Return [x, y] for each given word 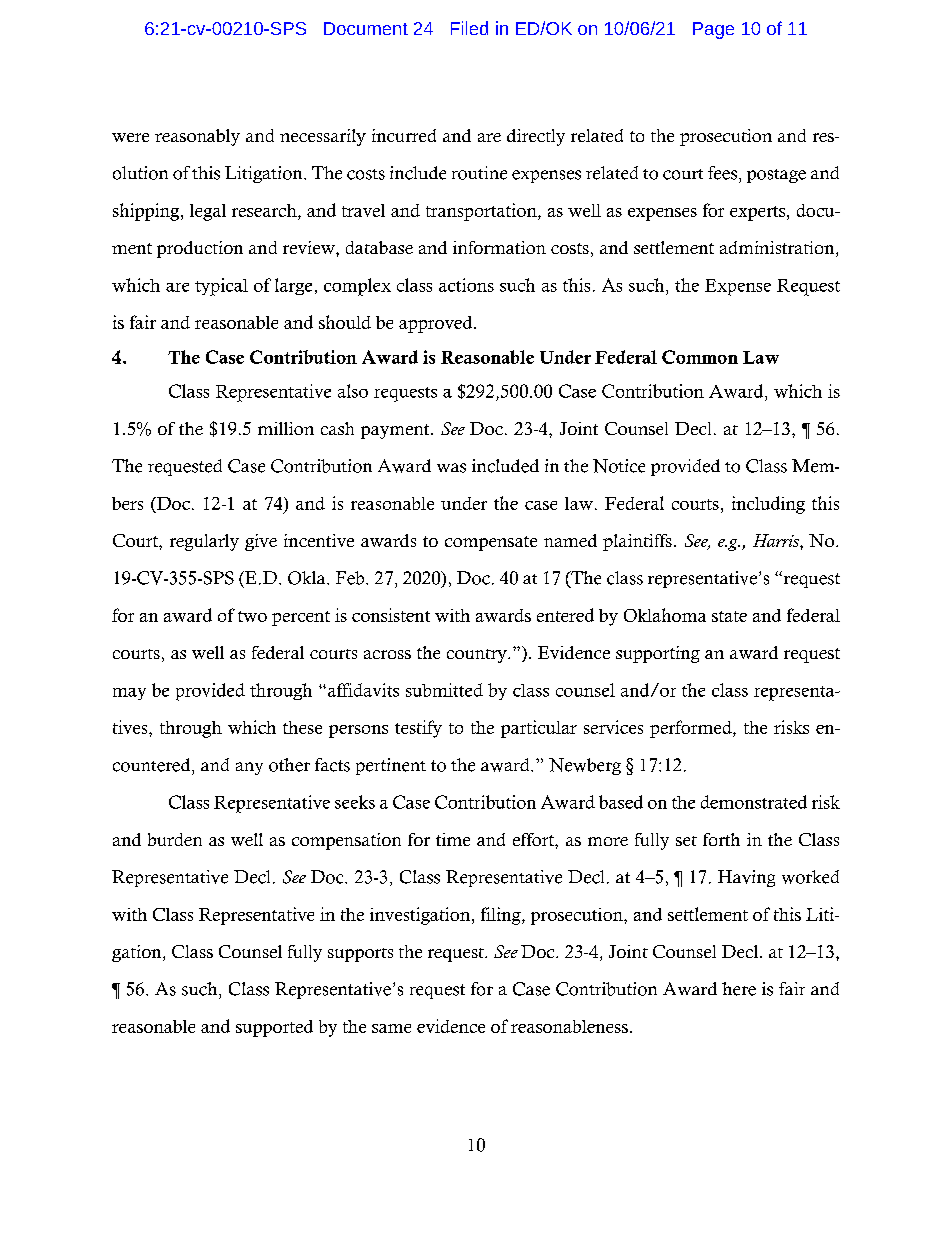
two [252, 616]
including [768, 505]
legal [208, 212]
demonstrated [754, 802]
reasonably [197, 137]
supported [274, 1028]
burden [175, 839]
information [499, 247]
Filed [469, 28]
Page [713, 30]
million [286, 428]
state [729, 616]
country [478, 656]
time [453, 839]
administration [778, 249]
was [451, 468]
